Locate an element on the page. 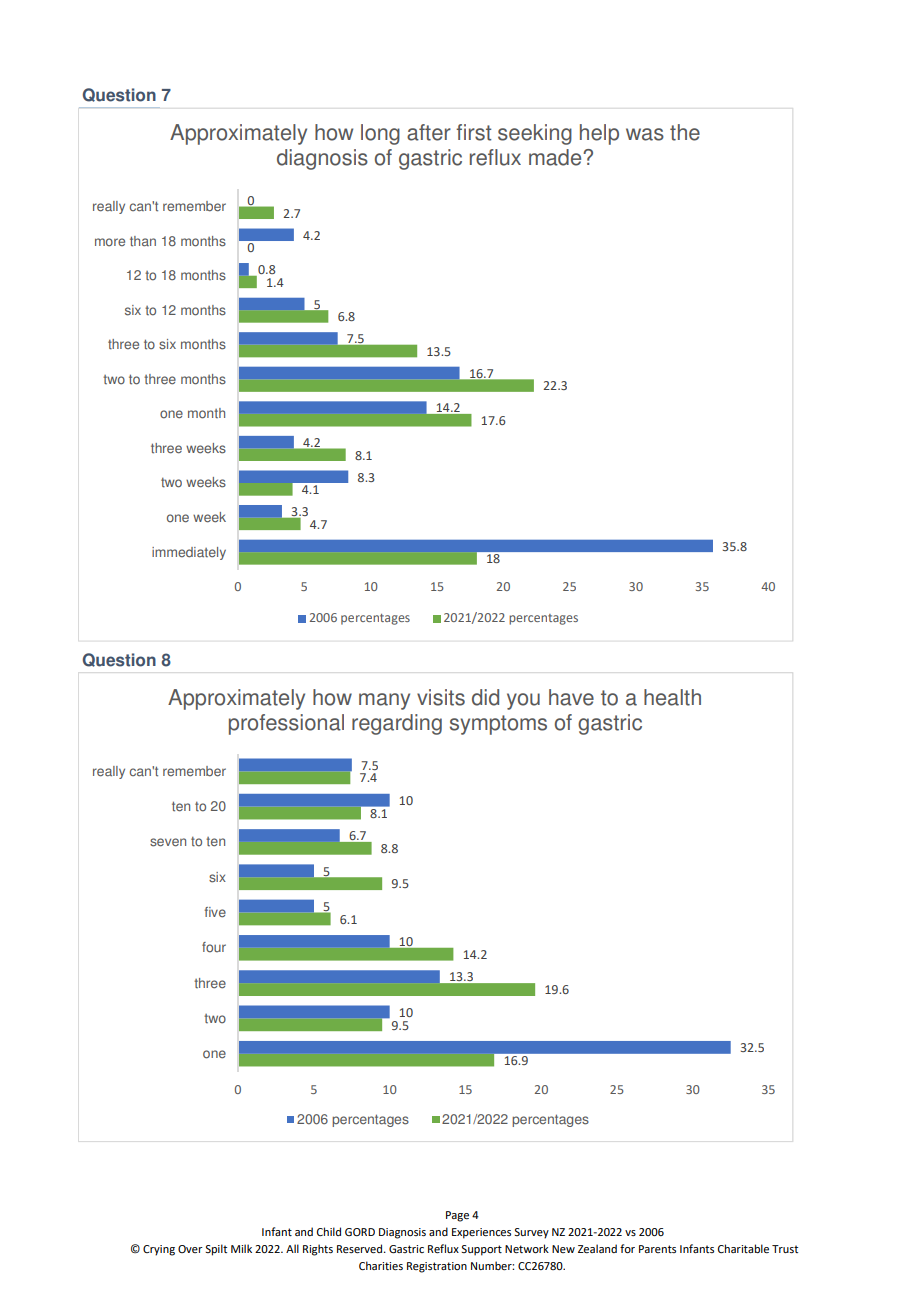 Image resolution: width=924 pixels, height=1308 pixels. did is located at coordinates (485, 697).
